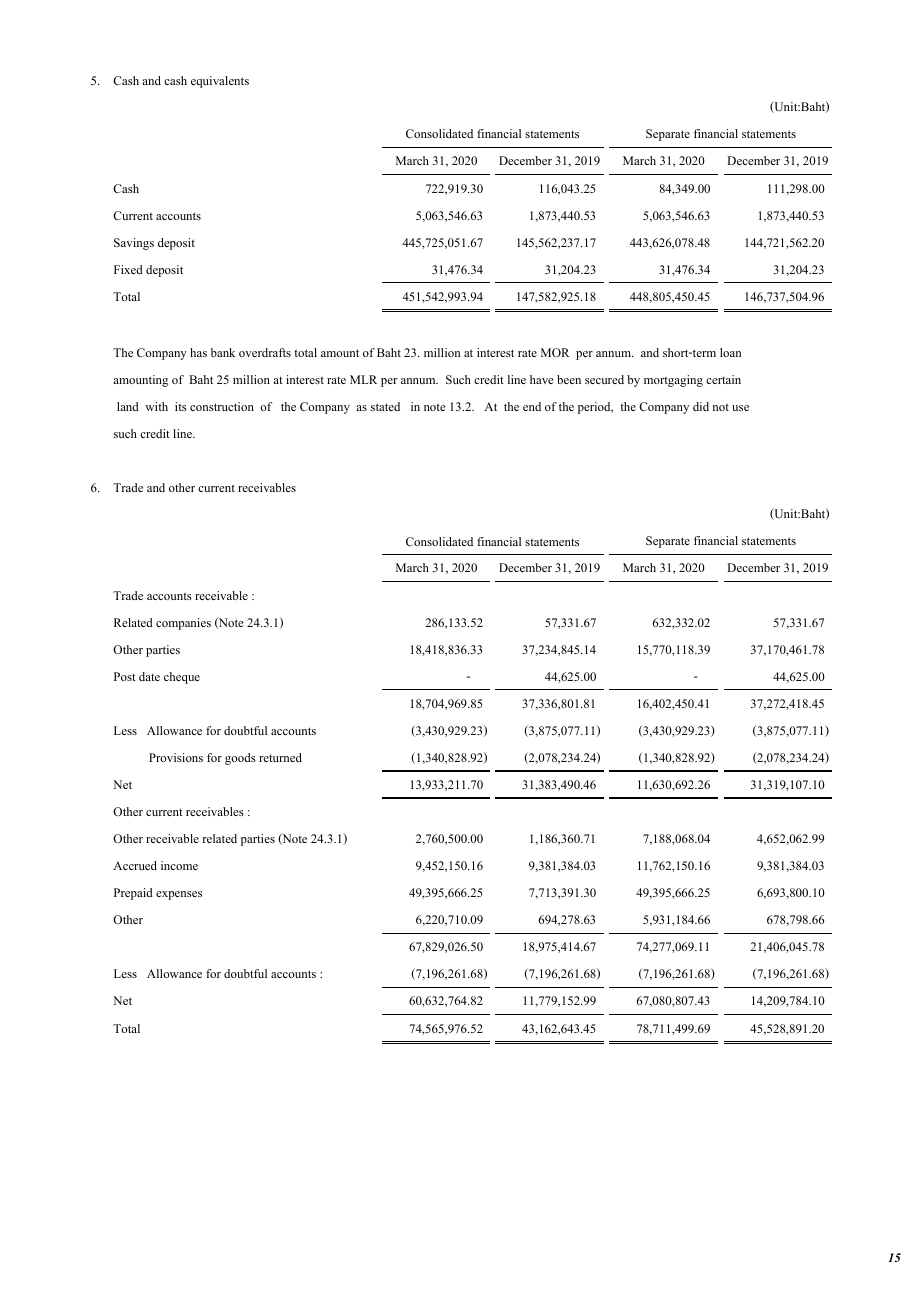 The height and width of the screenshot is (1308, 924). I want to click on returned, so click(280, 757).
